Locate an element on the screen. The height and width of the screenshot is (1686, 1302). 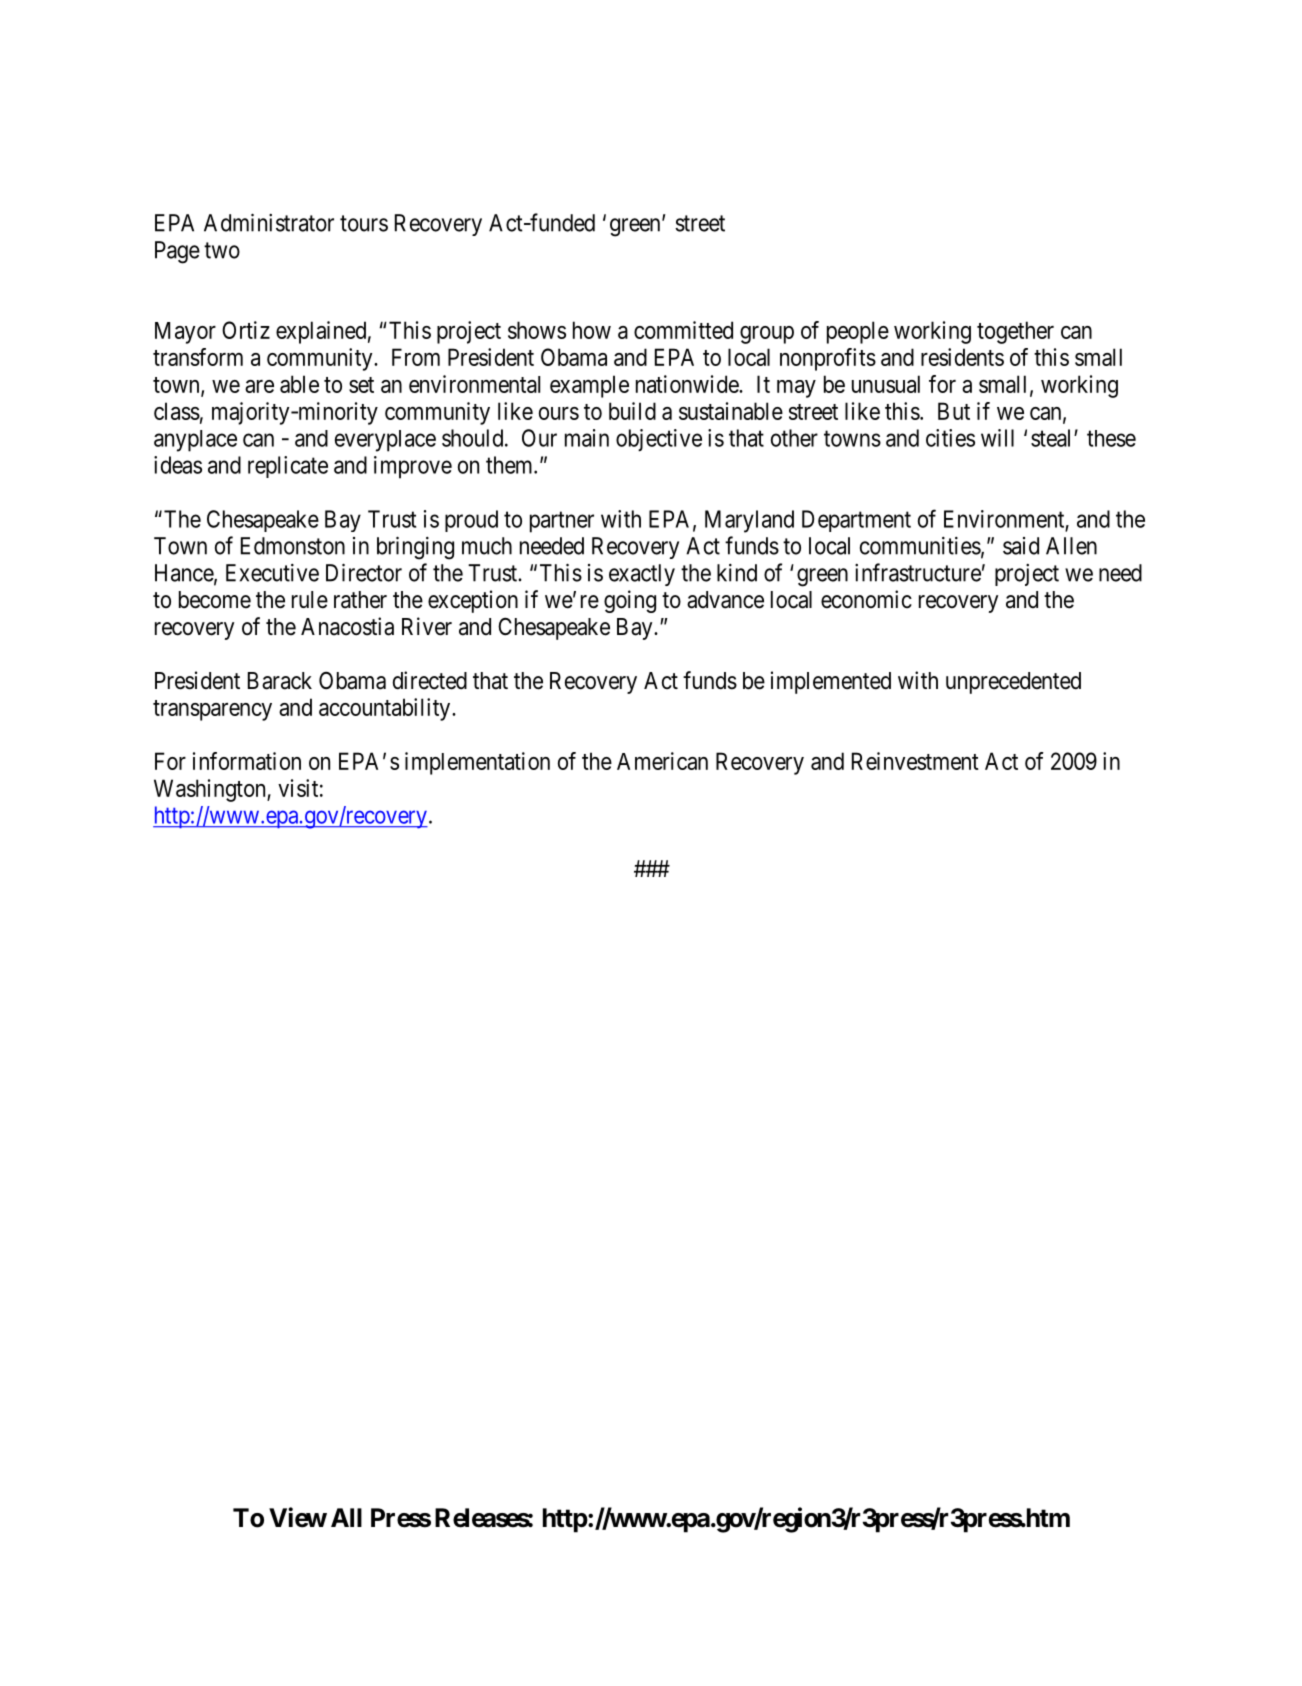
committed is located at coordinates (683, 330).
